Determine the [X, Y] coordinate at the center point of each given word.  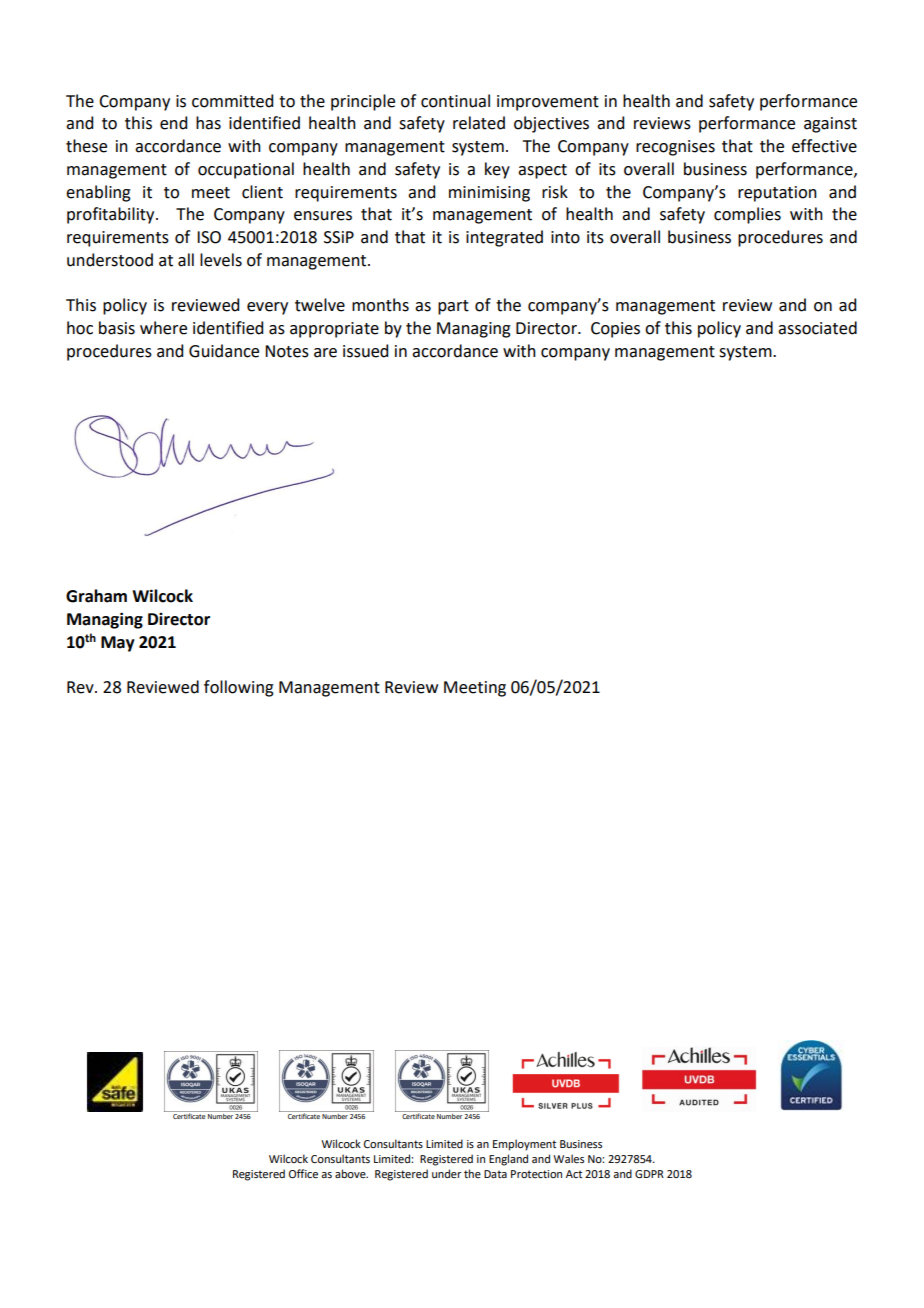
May [118, 644]
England [508, 1160]
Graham [96, 596]
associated [817, 328]
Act [574, 1174]
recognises [675, 148]
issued [365, 351]
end [173, 123]
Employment [524, 1145]
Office [303, 1173]
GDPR [649, 1174]
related [479, 123]
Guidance [224, 351]
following [239, 688]
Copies [615, 330]
